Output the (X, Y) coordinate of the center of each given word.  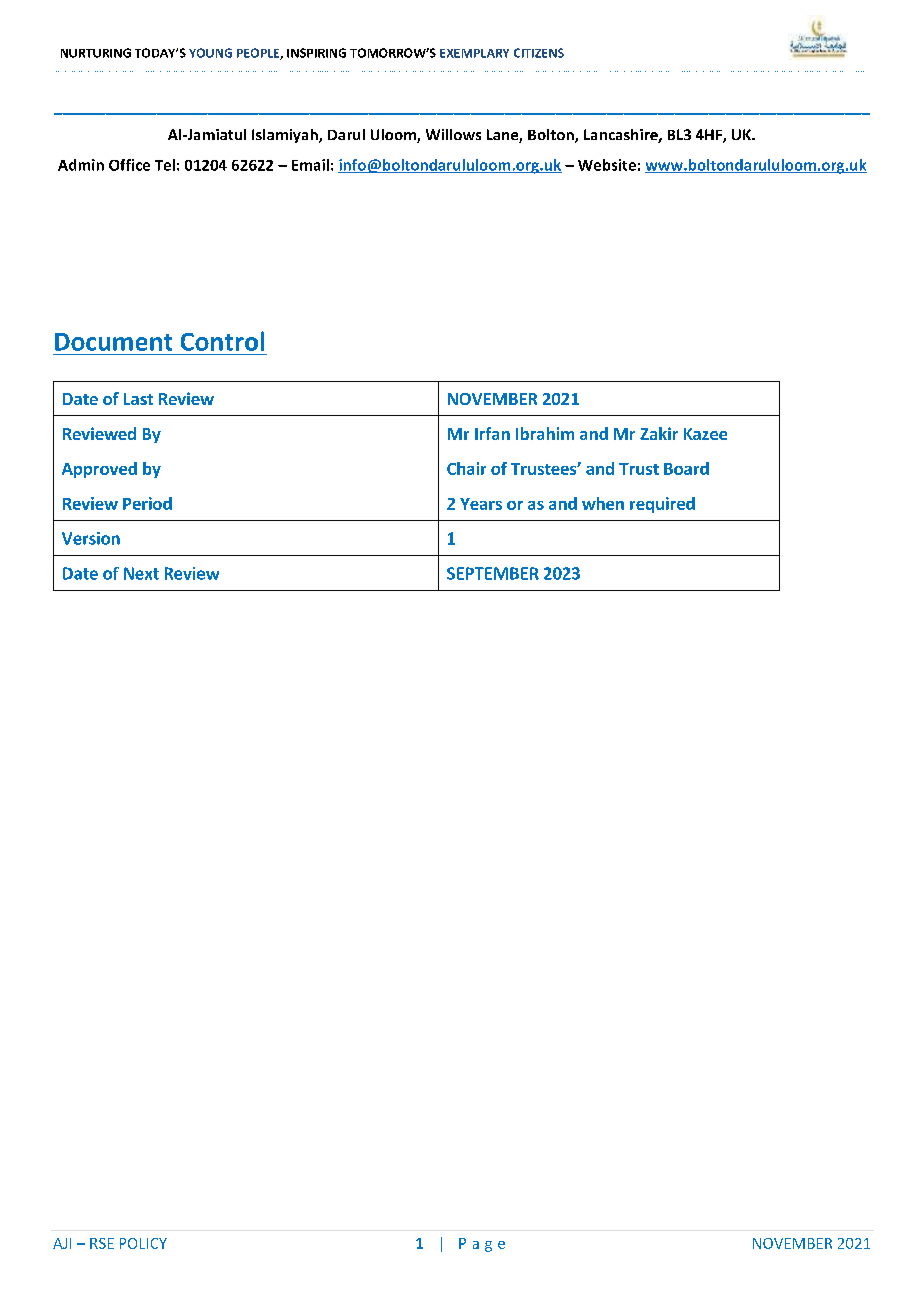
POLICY (143, 1243)
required (662, 505)
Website (607, 165)
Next (141, 573)
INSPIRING (316, 53)
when (603, 503)
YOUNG (210, 53)
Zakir (659, 433)
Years (481, 504)
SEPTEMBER (493, 573)
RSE (102, 1243)
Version (91, 538)
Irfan (492, 433)
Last (138, 399)
